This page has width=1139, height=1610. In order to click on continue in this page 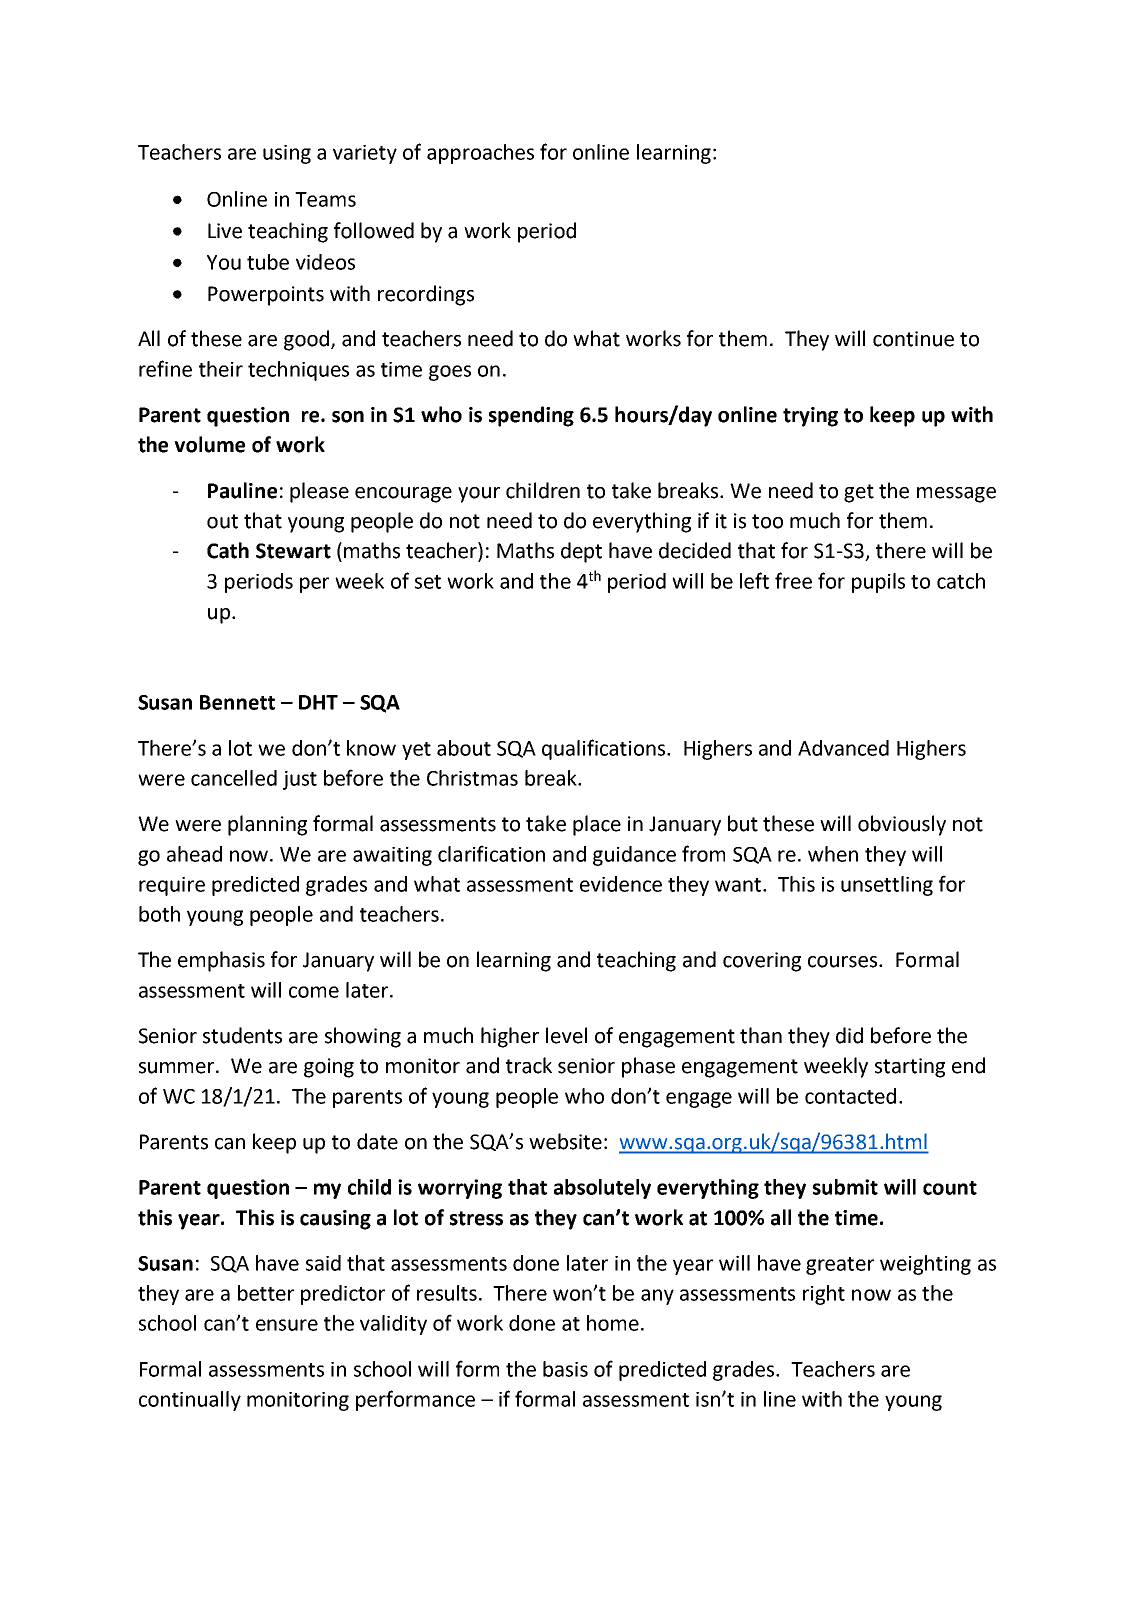, I will do `click(913, 339)`.
